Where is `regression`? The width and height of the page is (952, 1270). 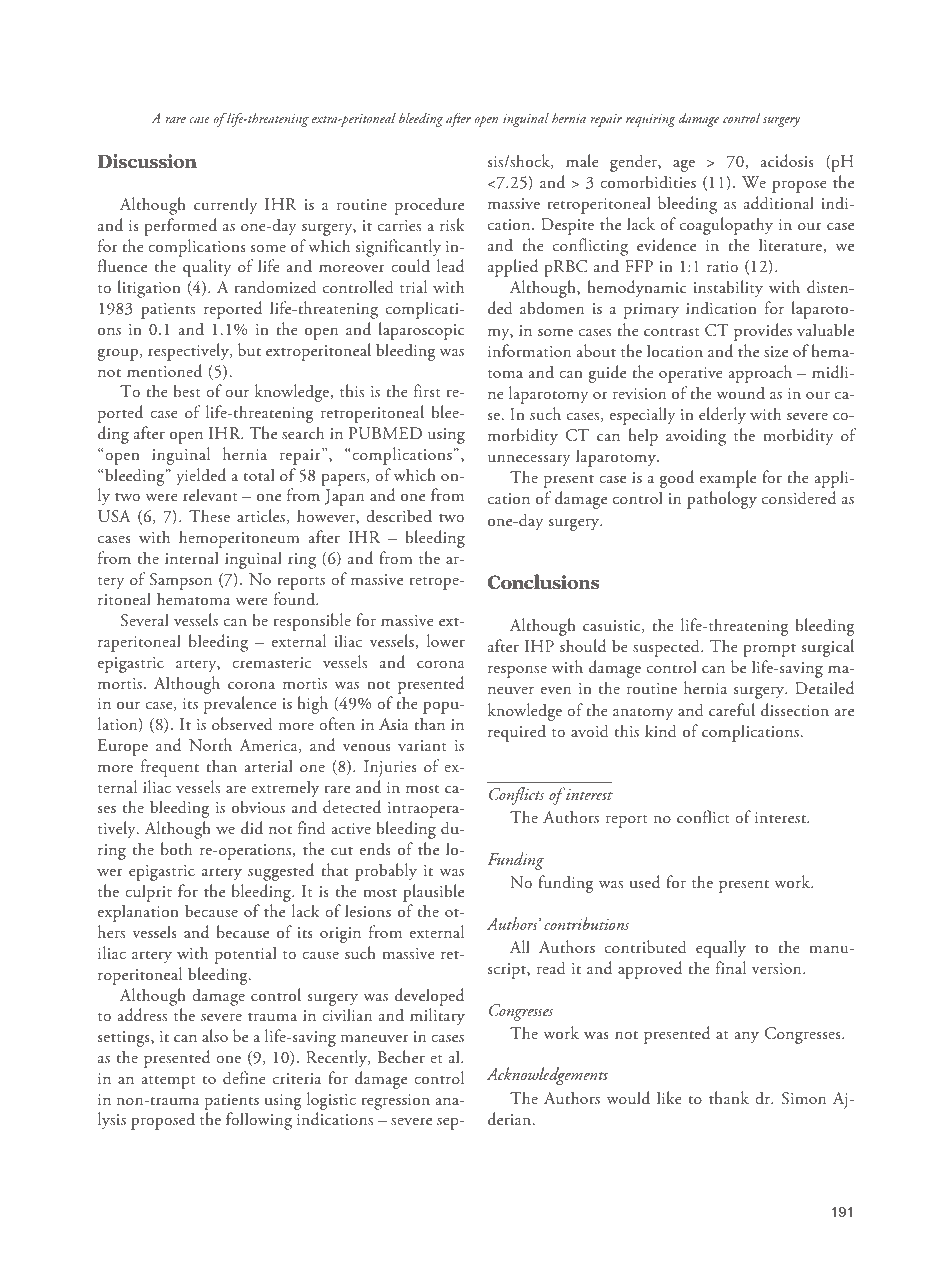 regression is located at coordinates (395, 1102).
